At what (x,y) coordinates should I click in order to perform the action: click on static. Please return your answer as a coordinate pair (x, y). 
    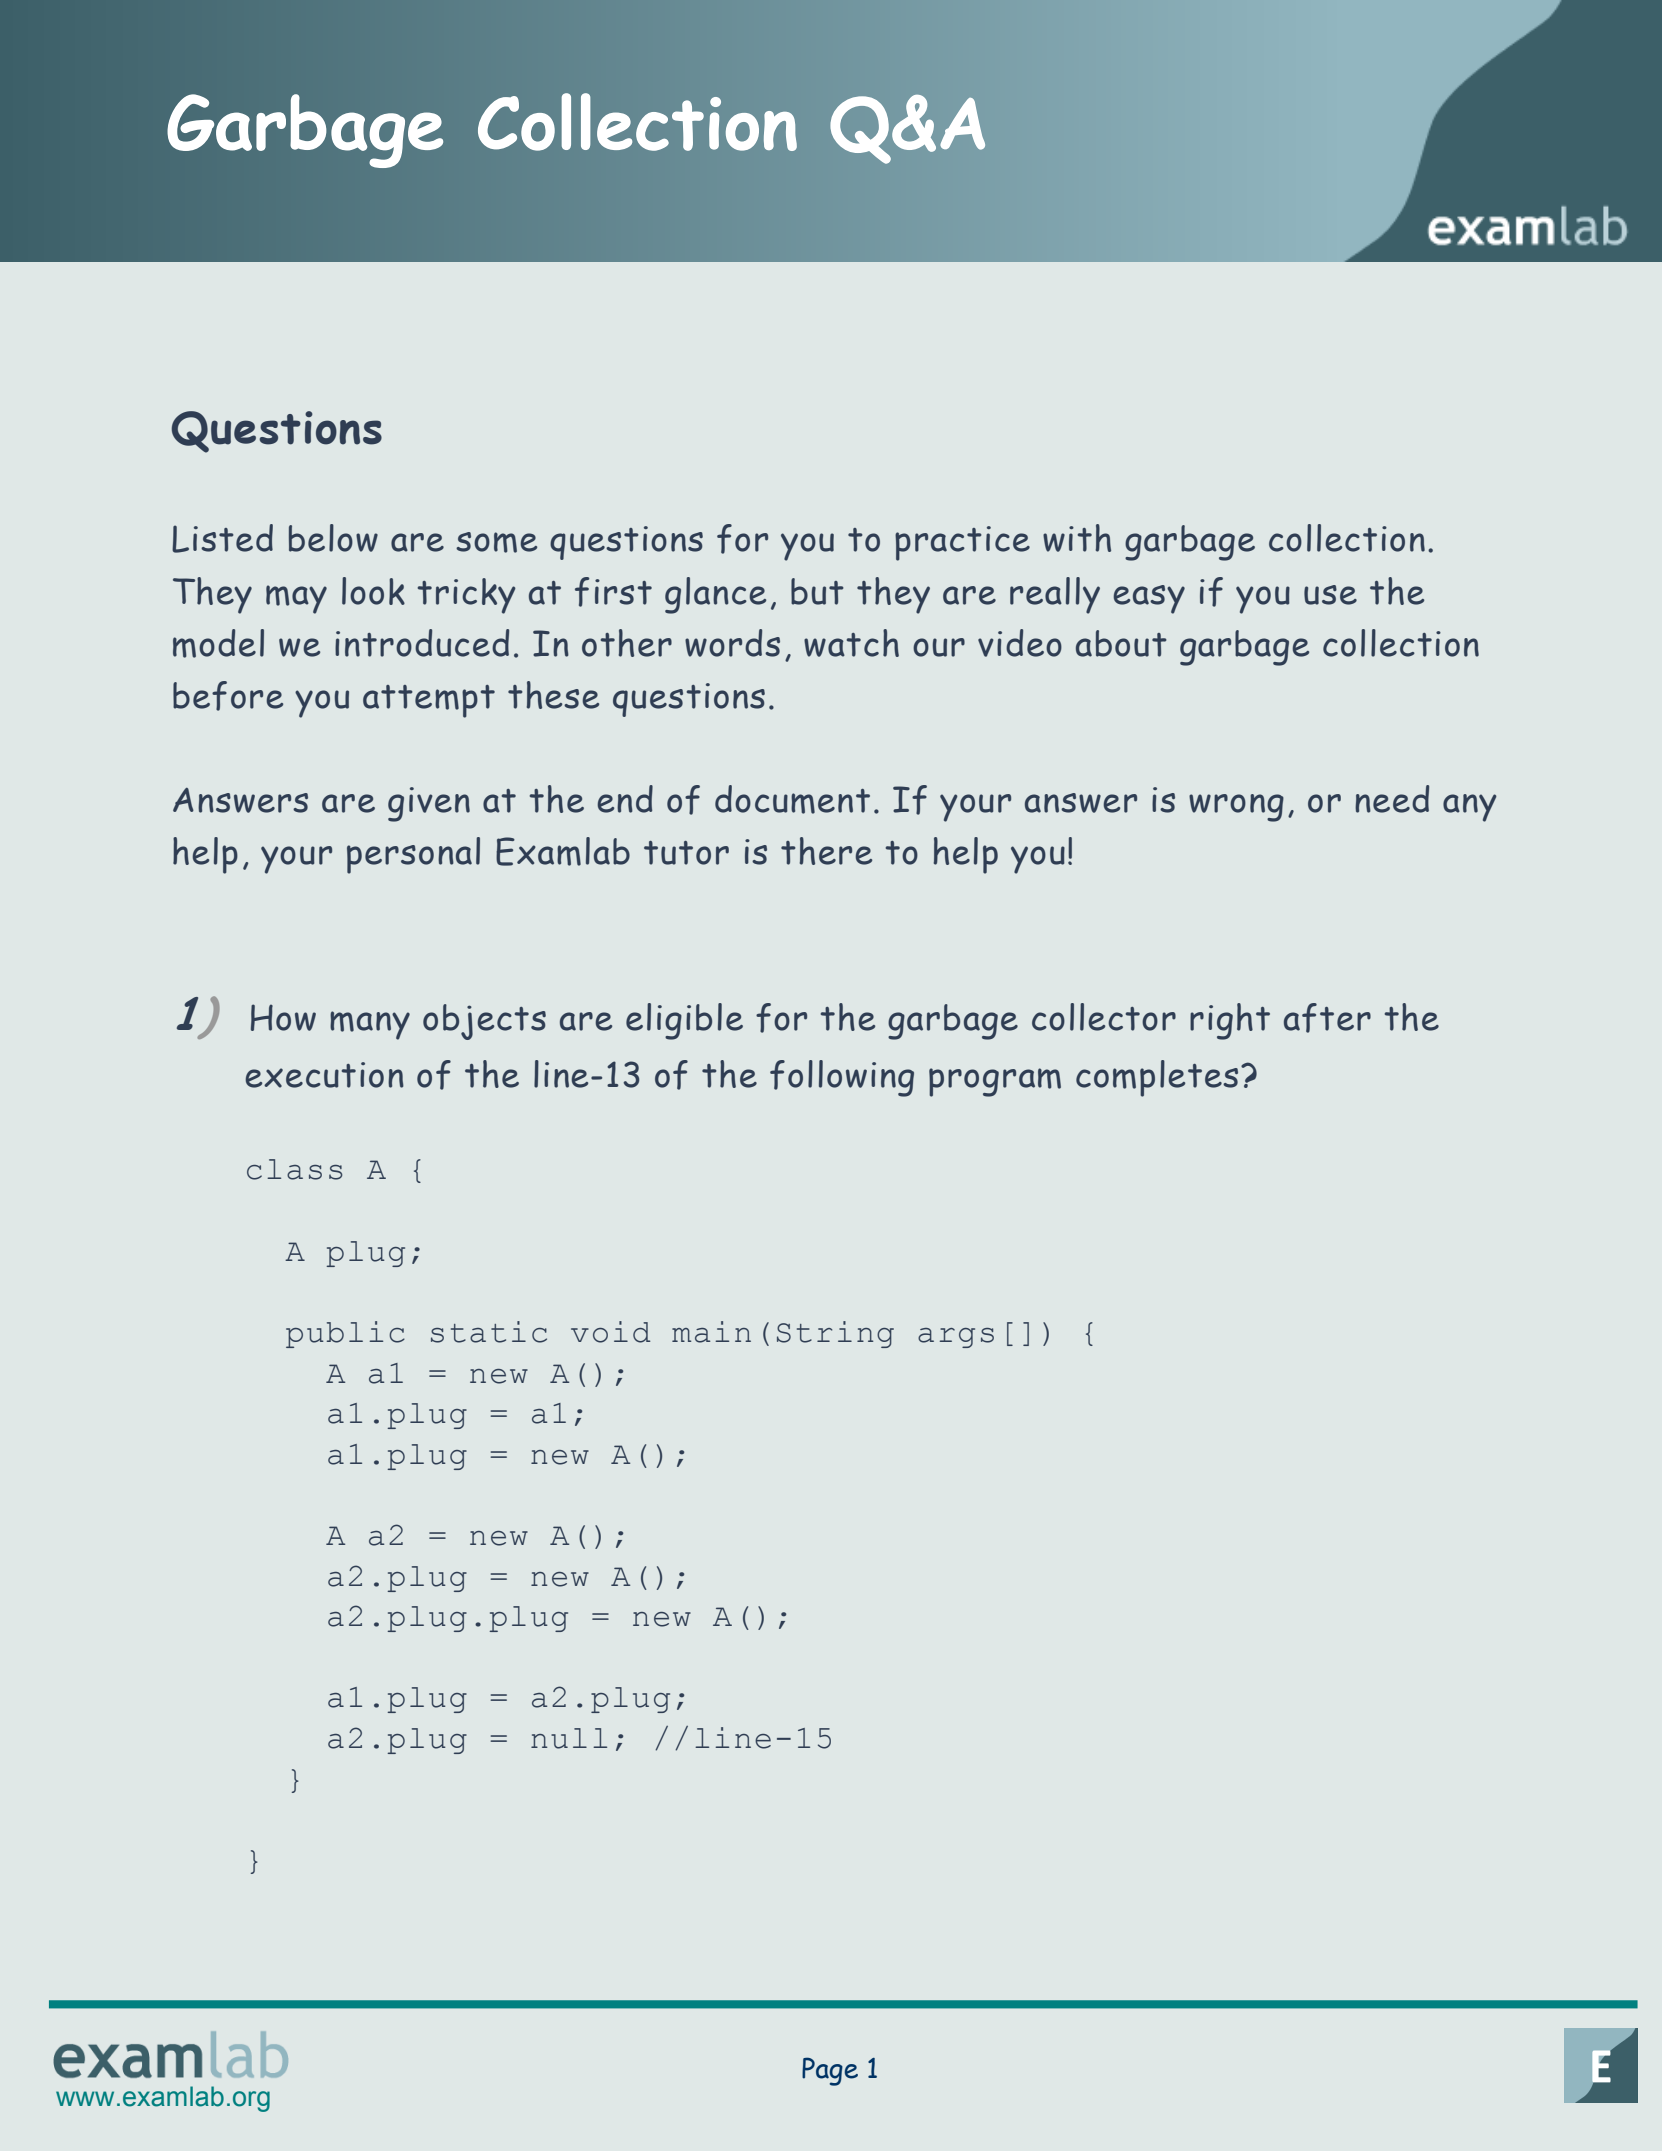
    Looking at the image, I should click on (489, 1332).
